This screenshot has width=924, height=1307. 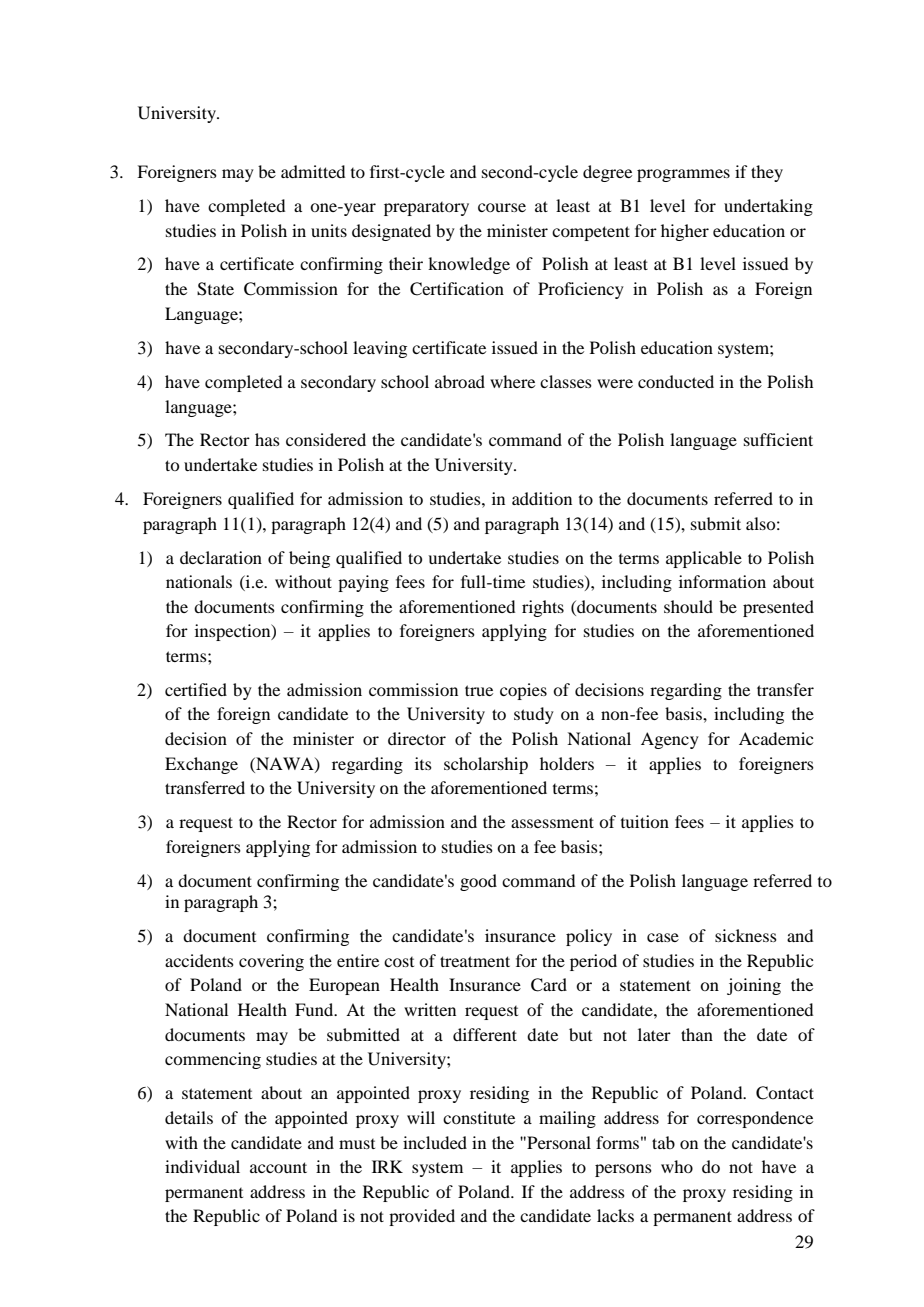 What do you see at coordinates (267, 439) in the screenshot?
I see `has` at bounding box center [267, 439].
